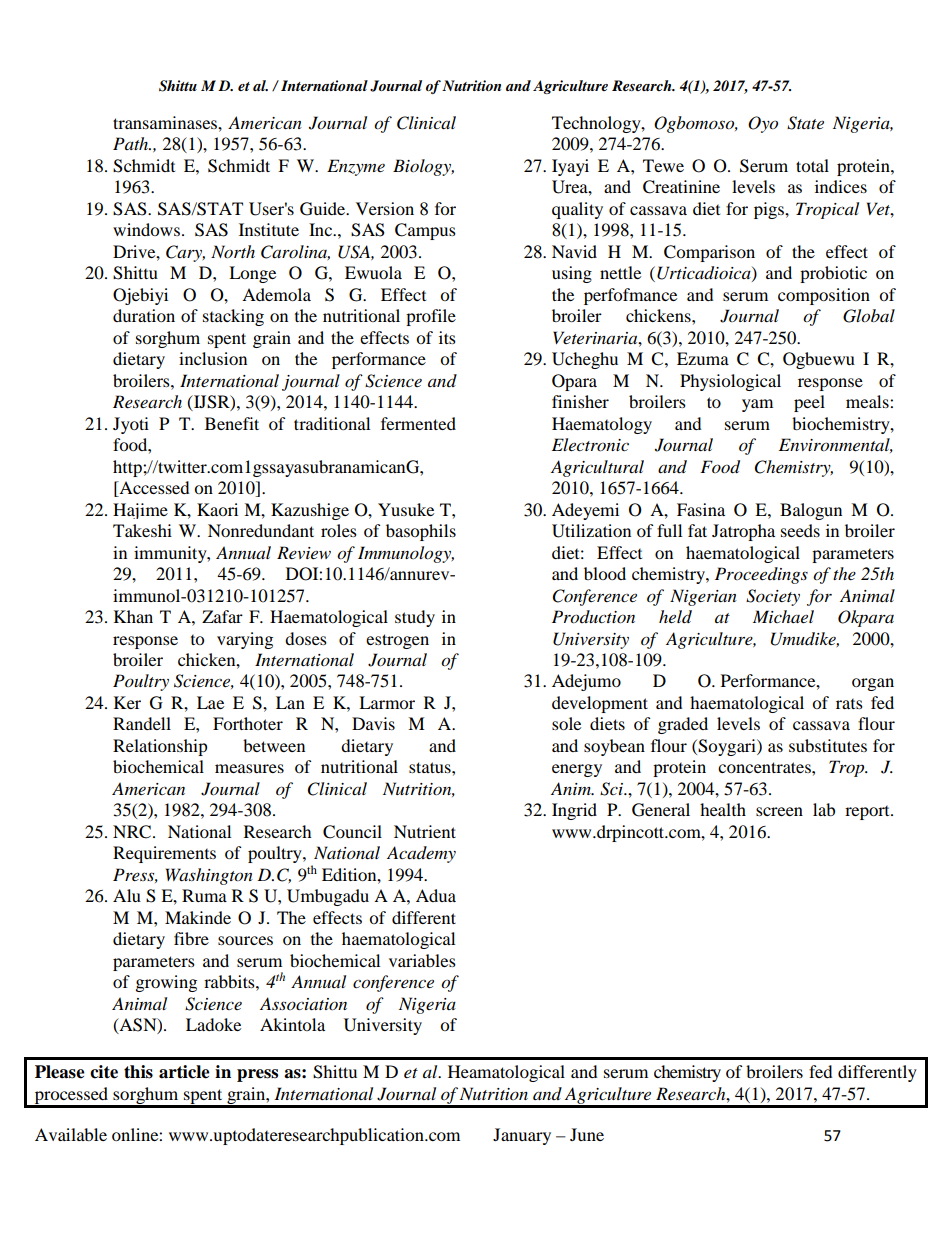  I want to click on Davis, so click(373, 723).
